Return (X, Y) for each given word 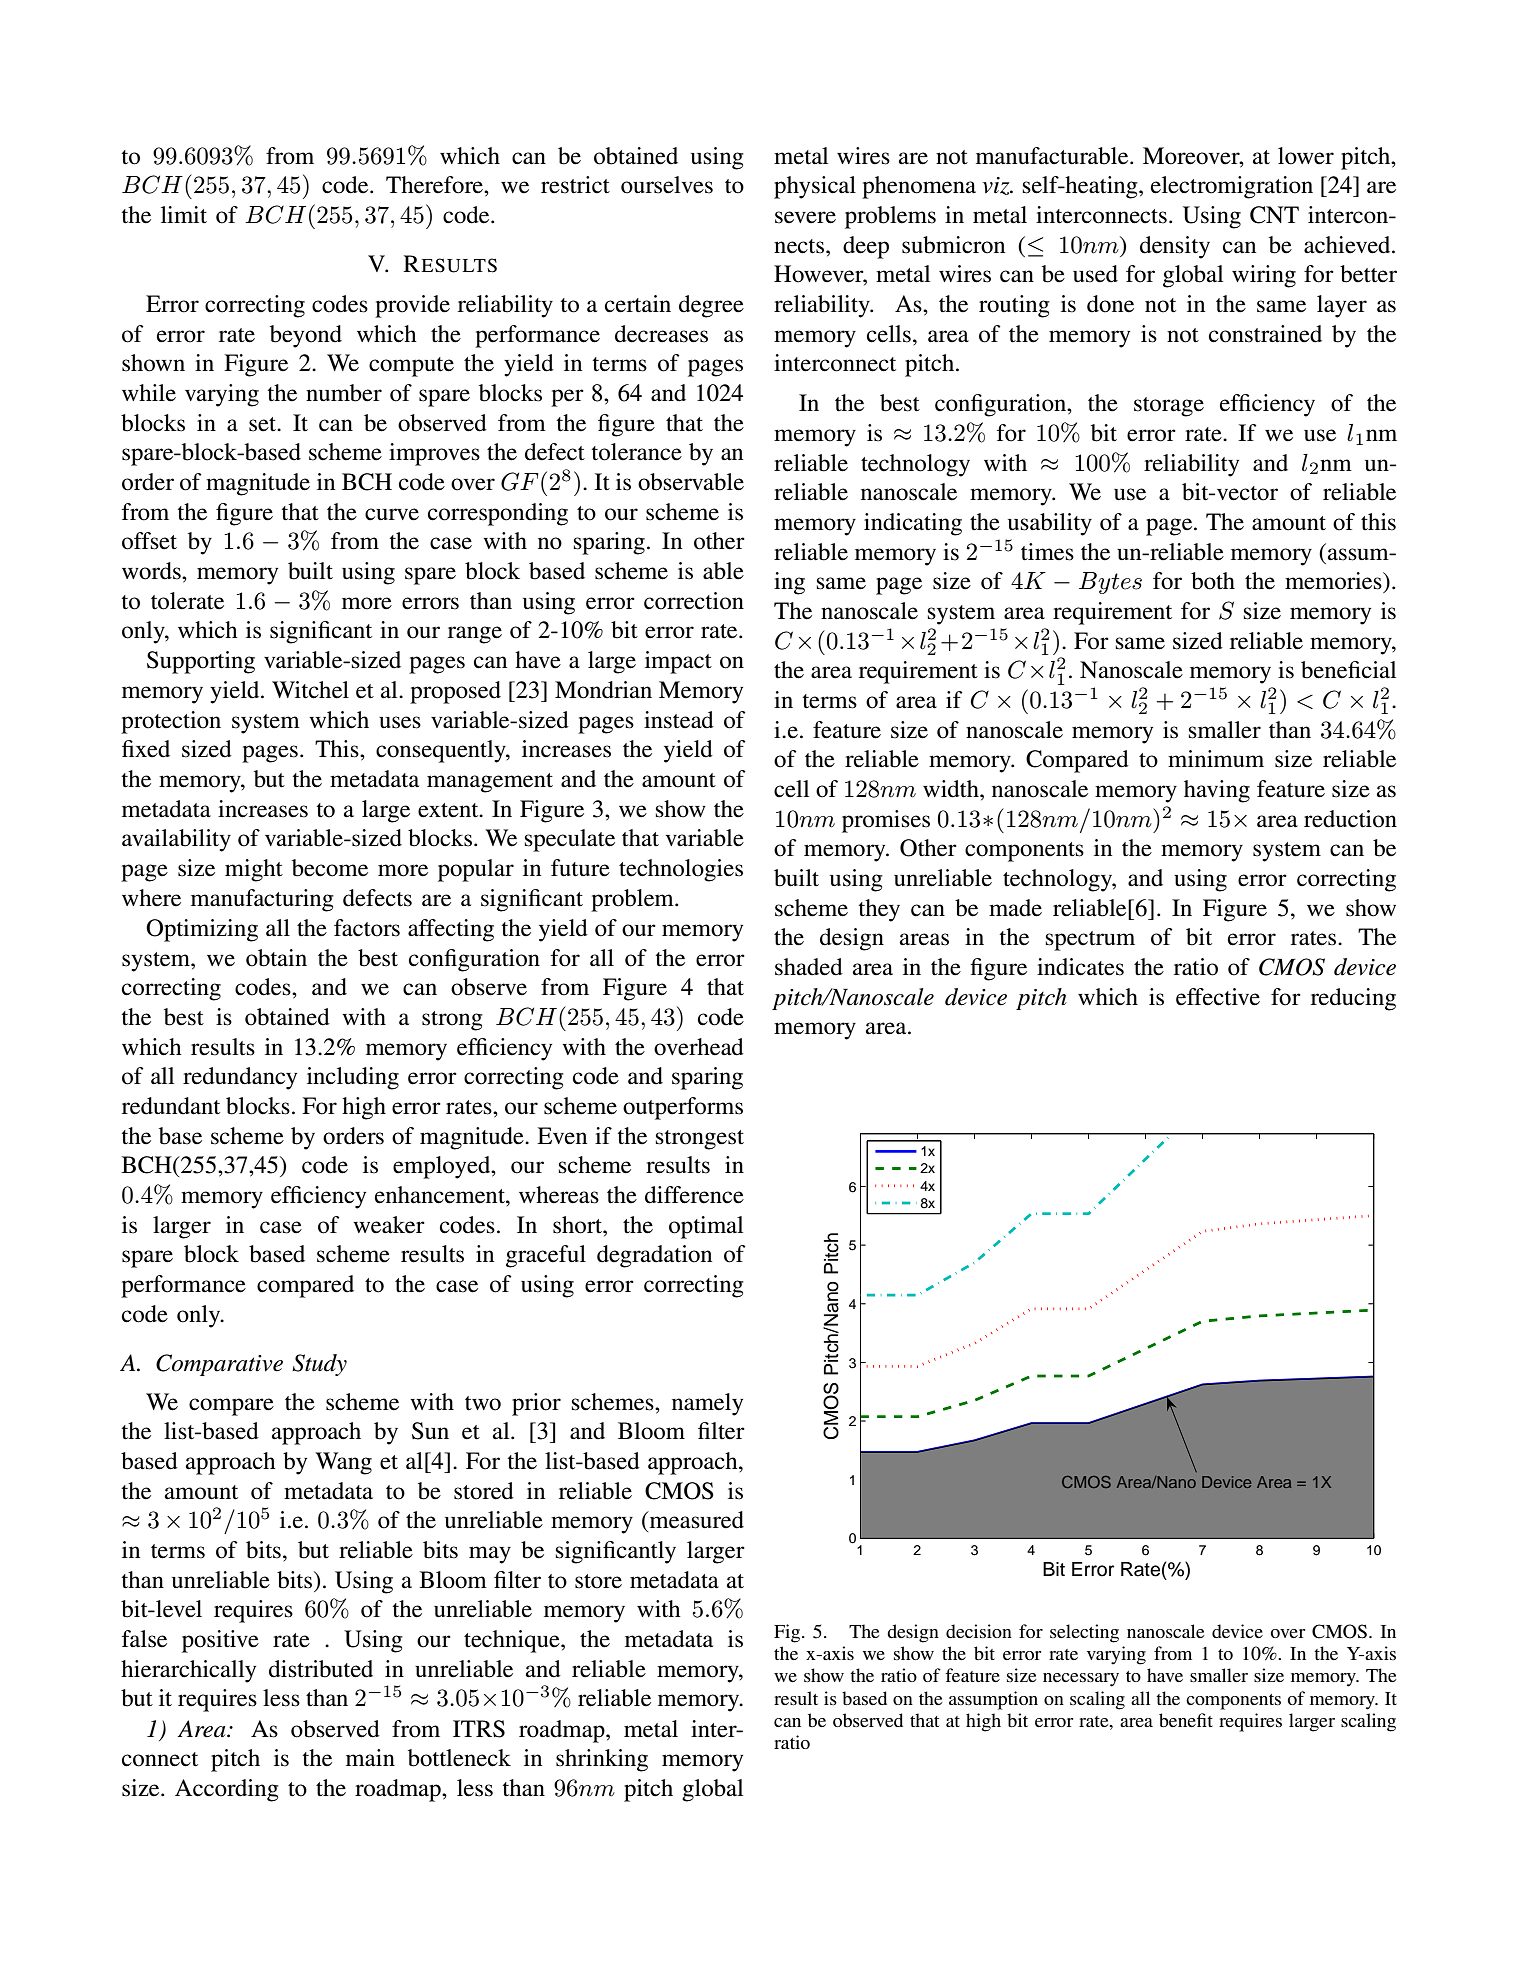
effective (1218, 997)
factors (367, 928)
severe (805, 217)
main (370, 1758)
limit (184, 214)
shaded (809, 967)
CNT (1274, 215)
